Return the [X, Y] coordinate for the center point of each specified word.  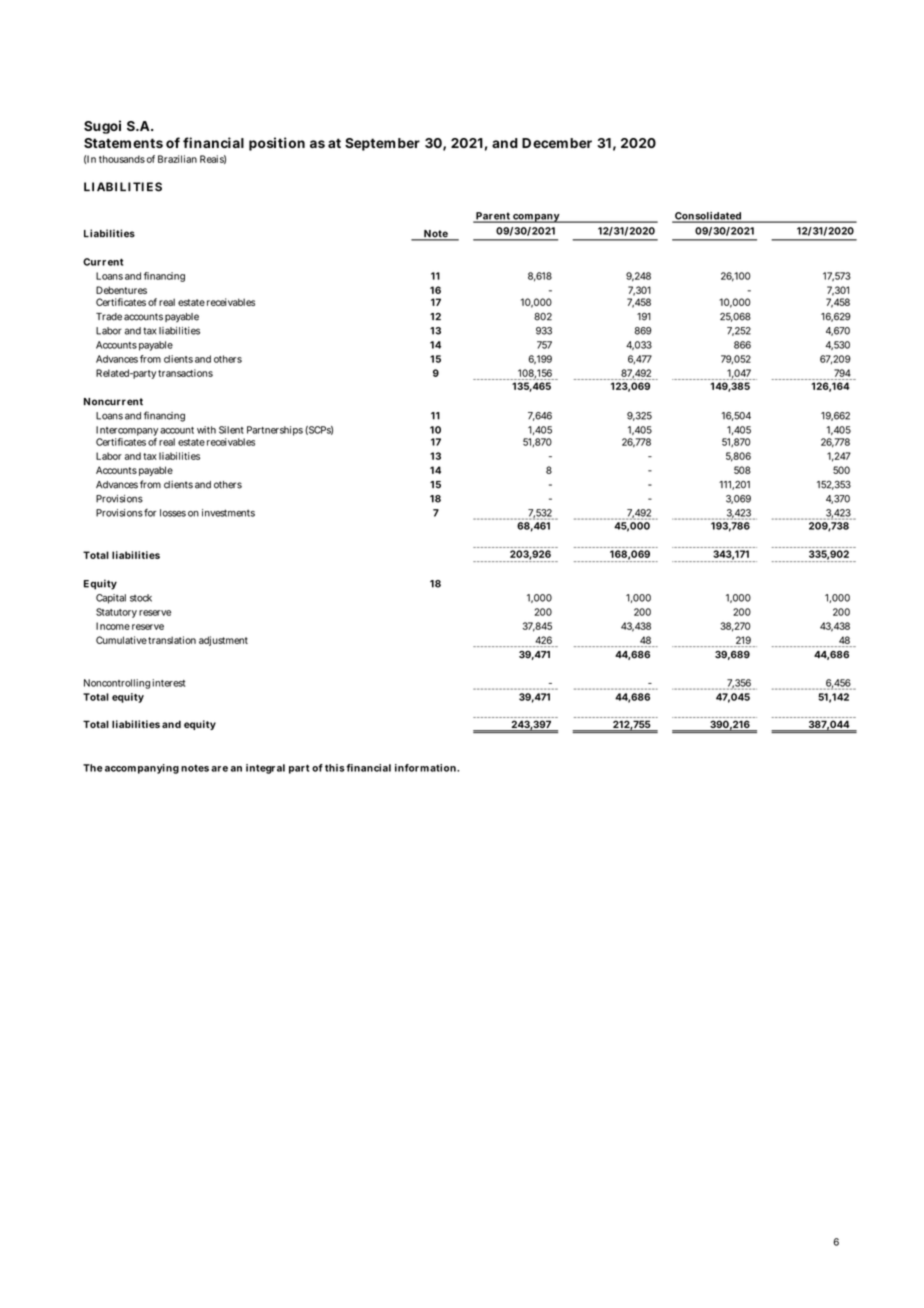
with [206, 430]
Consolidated [708, 217]
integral [265, 769]
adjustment [223, 641]
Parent [493, 217]
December [557, 143]
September [382, 144]
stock [141, 598]
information [426, 768]
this [335, 768]
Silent [231, 430]
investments [228, 513]
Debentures [121, 290]
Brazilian [177, 159]
